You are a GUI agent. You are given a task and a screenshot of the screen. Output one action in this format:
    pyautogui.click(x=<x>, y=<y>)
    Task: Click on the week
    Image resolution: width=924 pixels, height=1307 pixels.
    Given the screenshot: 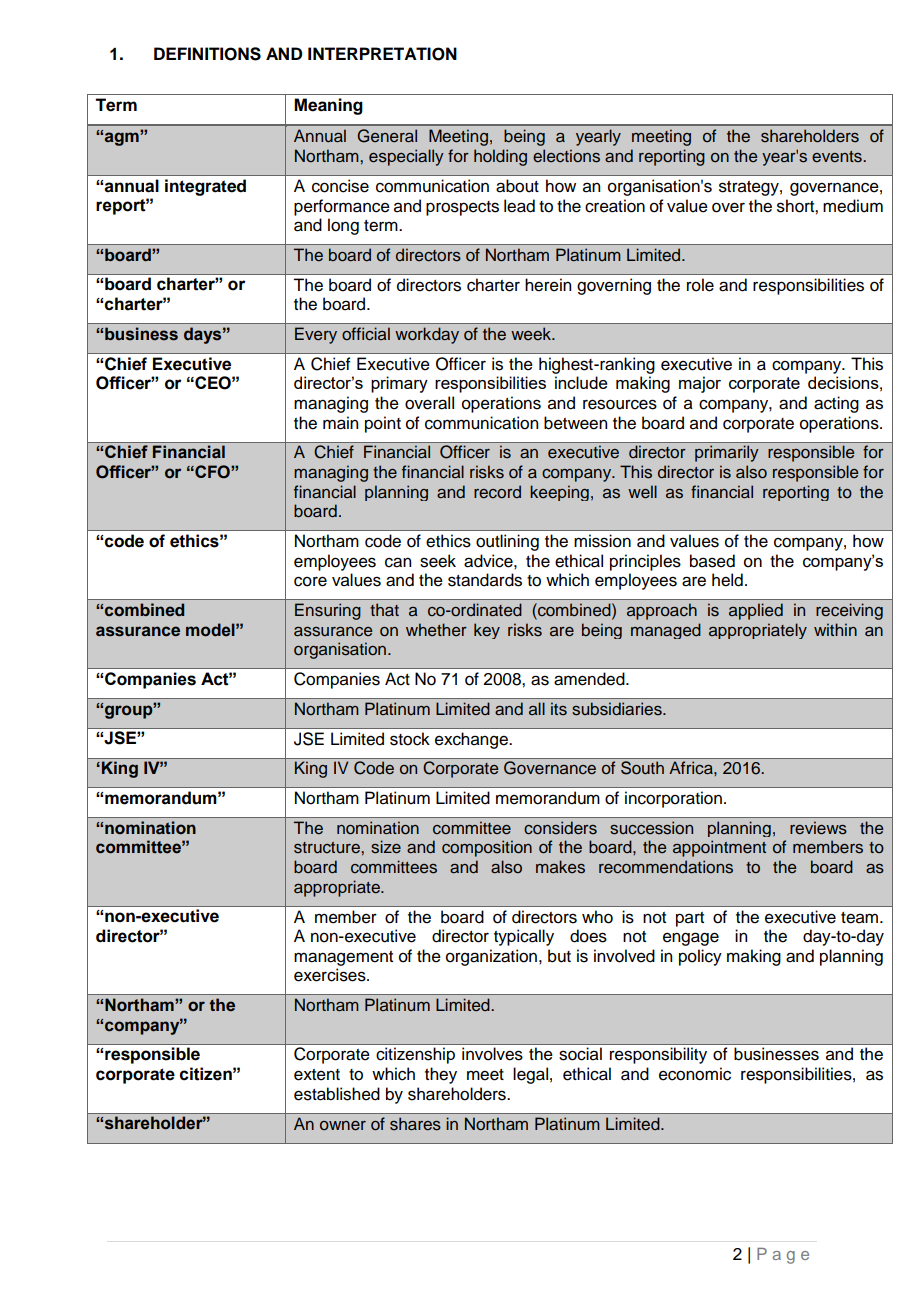 What is the action you would take?
    pyautogui.click(x=532, y=334)
